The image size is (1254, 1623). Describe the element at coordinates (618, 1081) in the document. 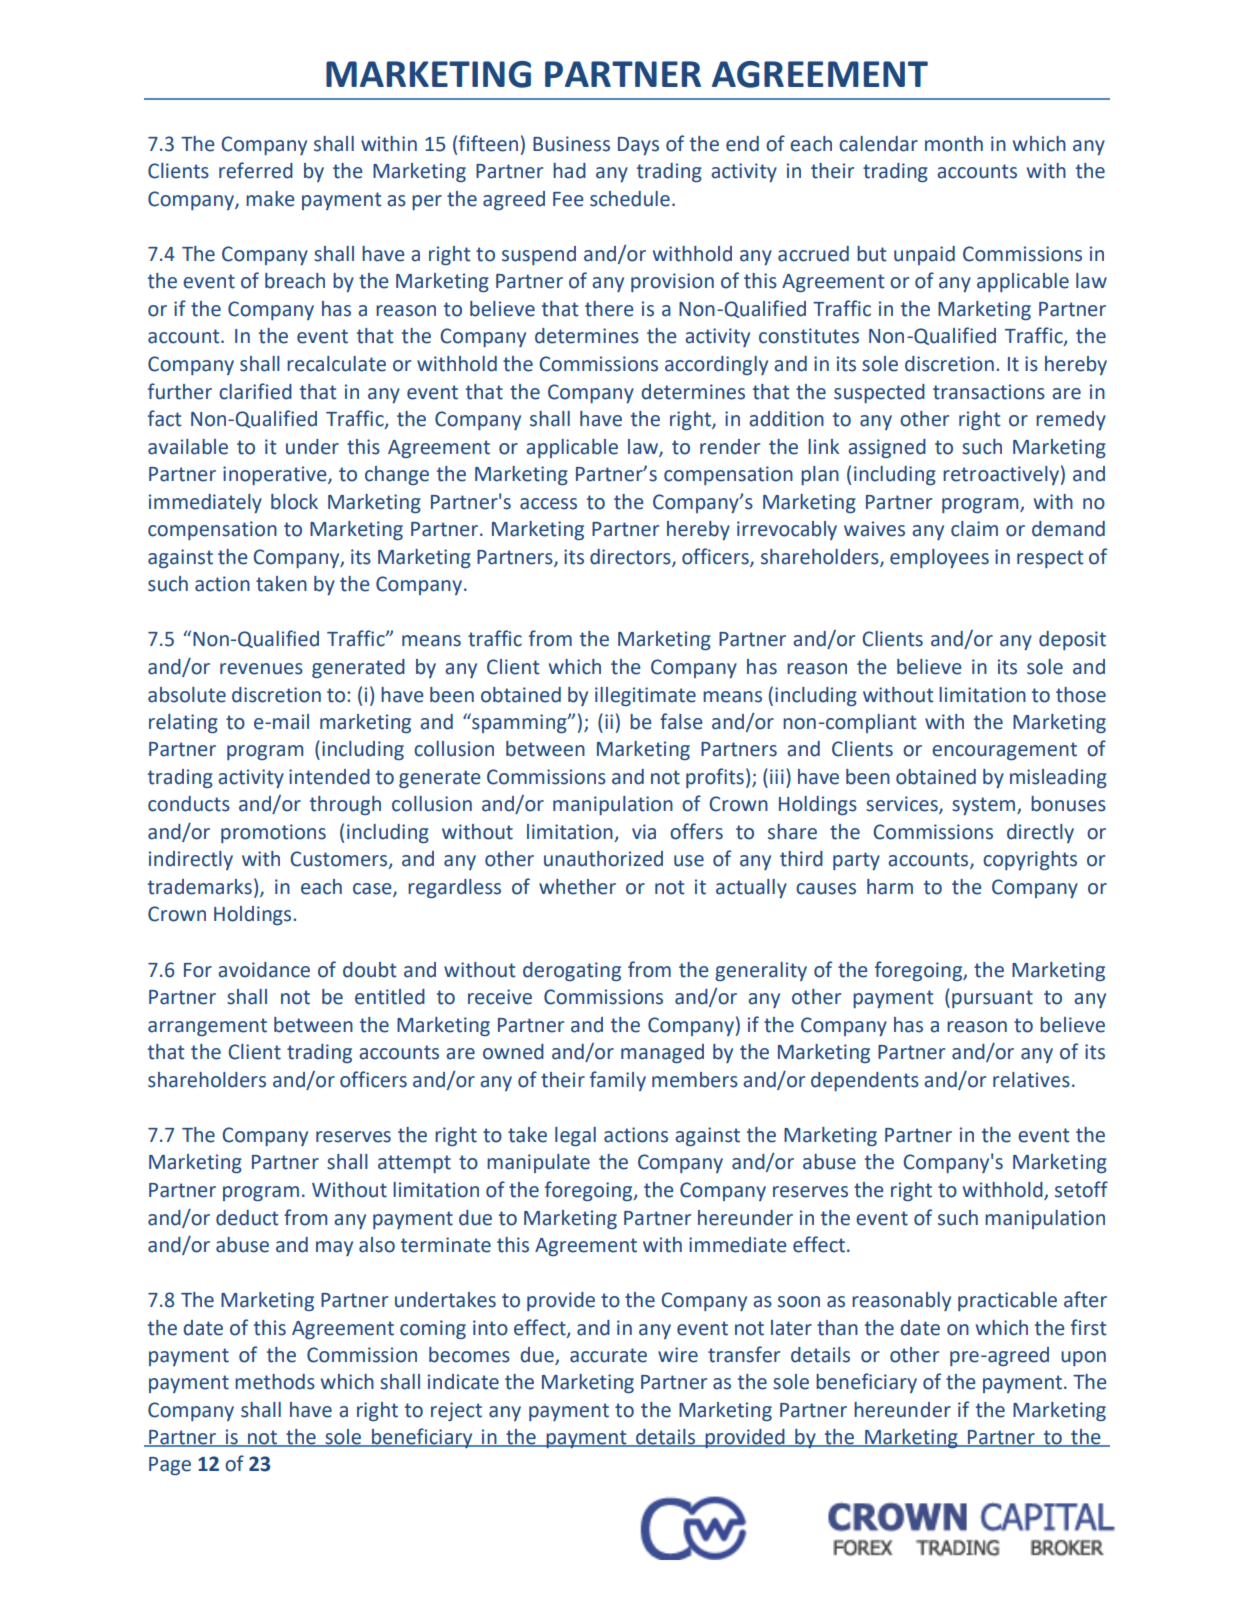

I see `family` at that location.
